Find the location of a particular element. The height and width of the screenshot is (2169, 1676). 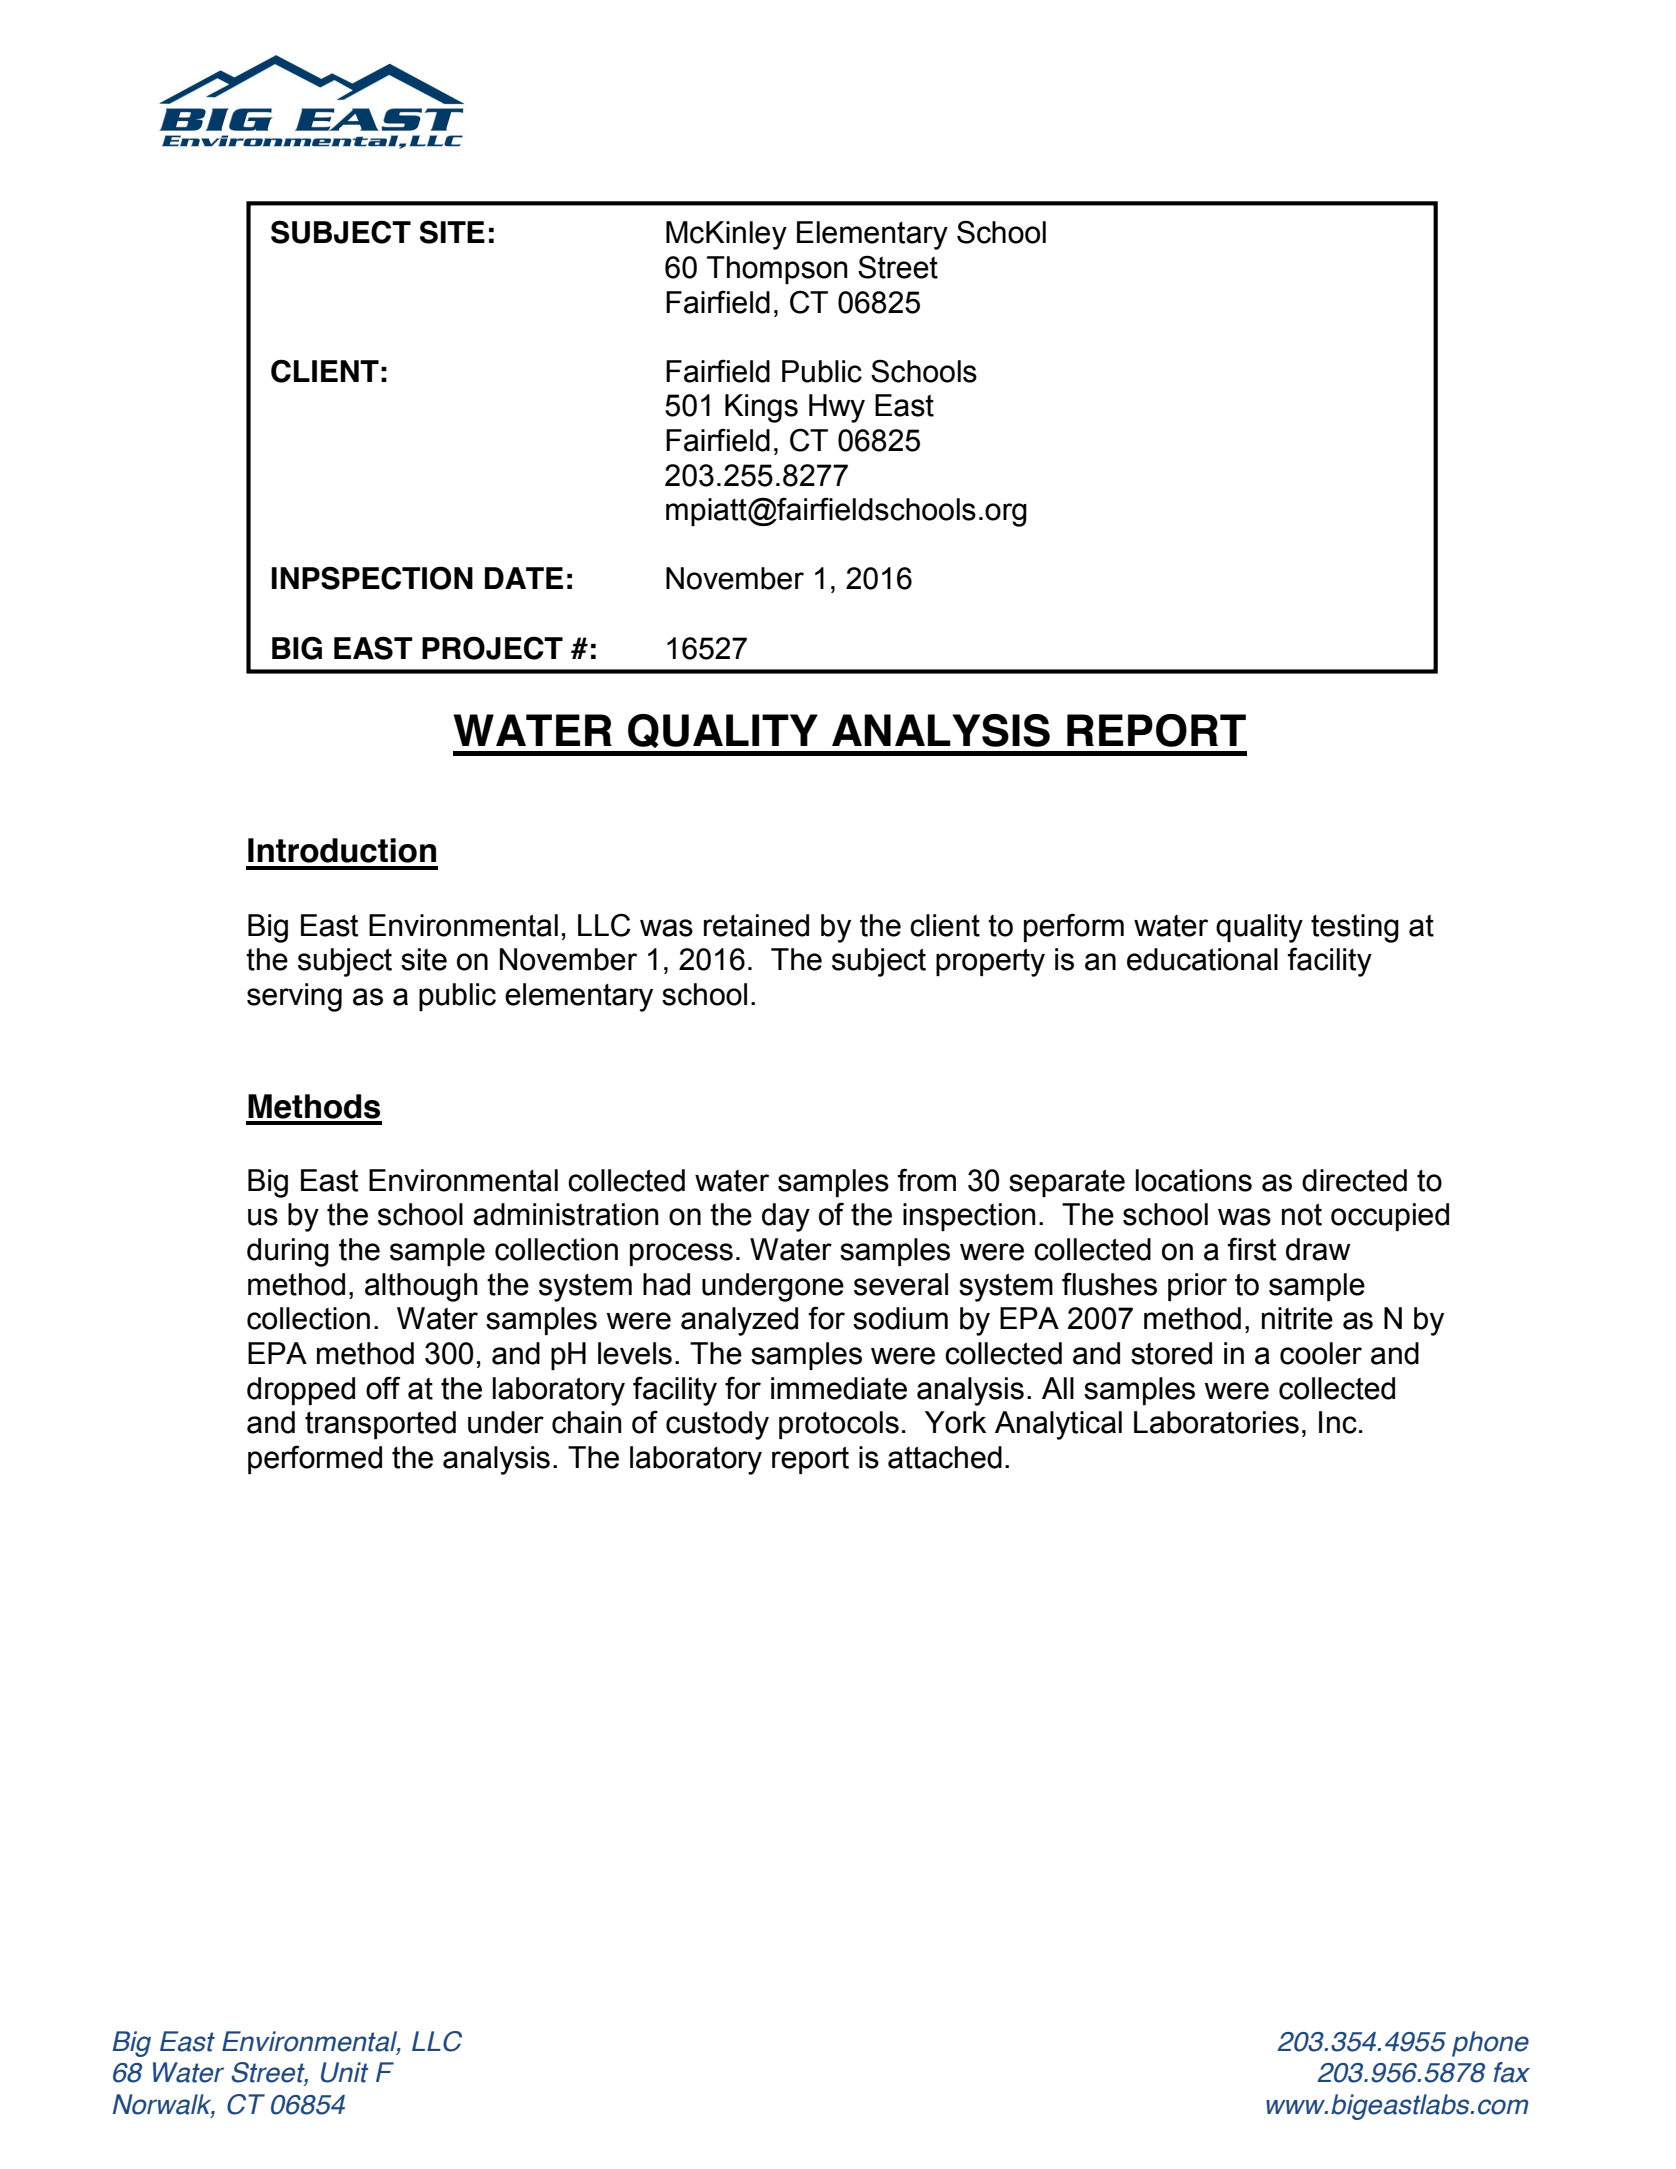

Thompson is located at coordinates (777, 270).
